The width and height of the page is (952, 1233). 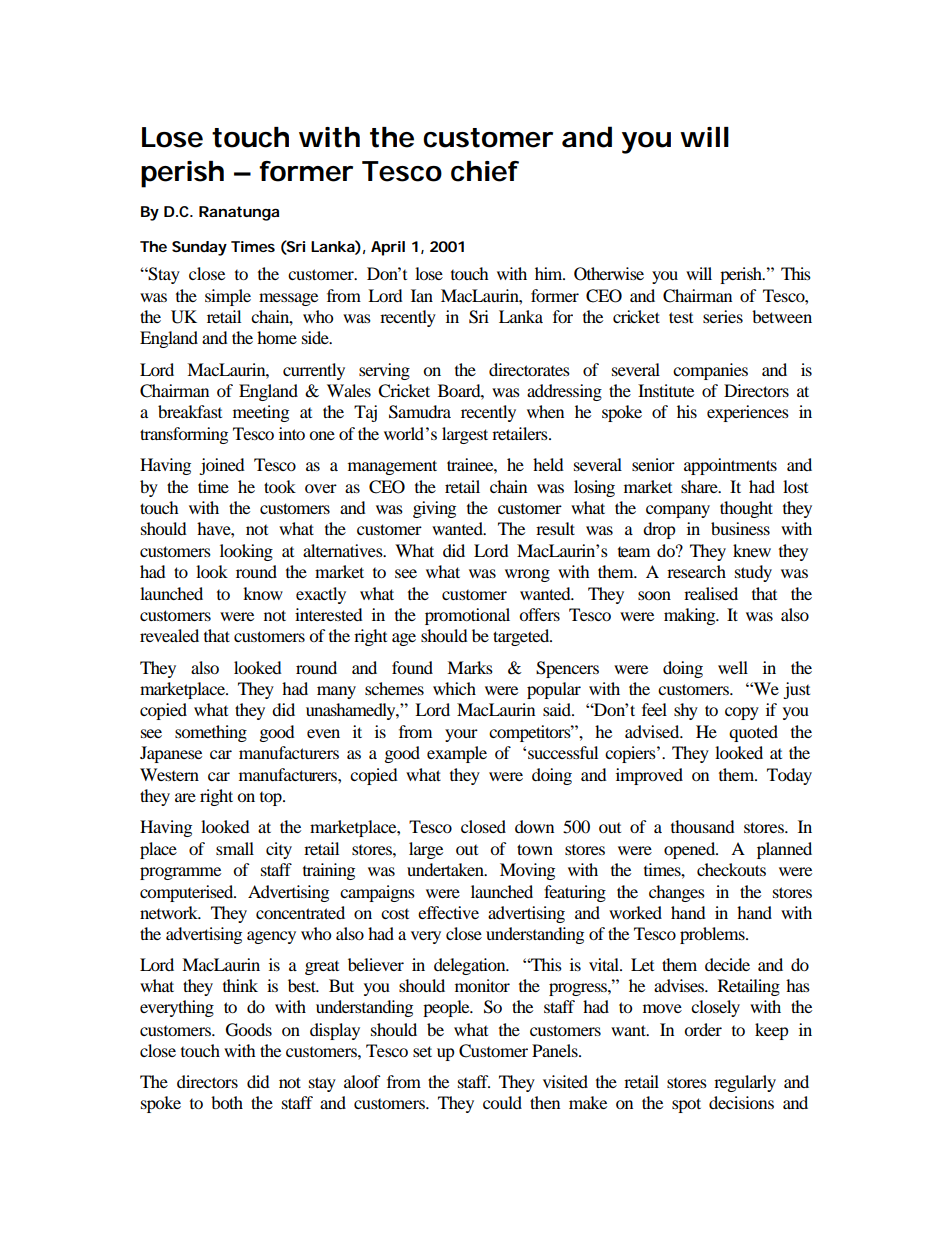 What do you see at coordinates (272, 799) in the page?
I see `top` at bounding box center [272, 799].
